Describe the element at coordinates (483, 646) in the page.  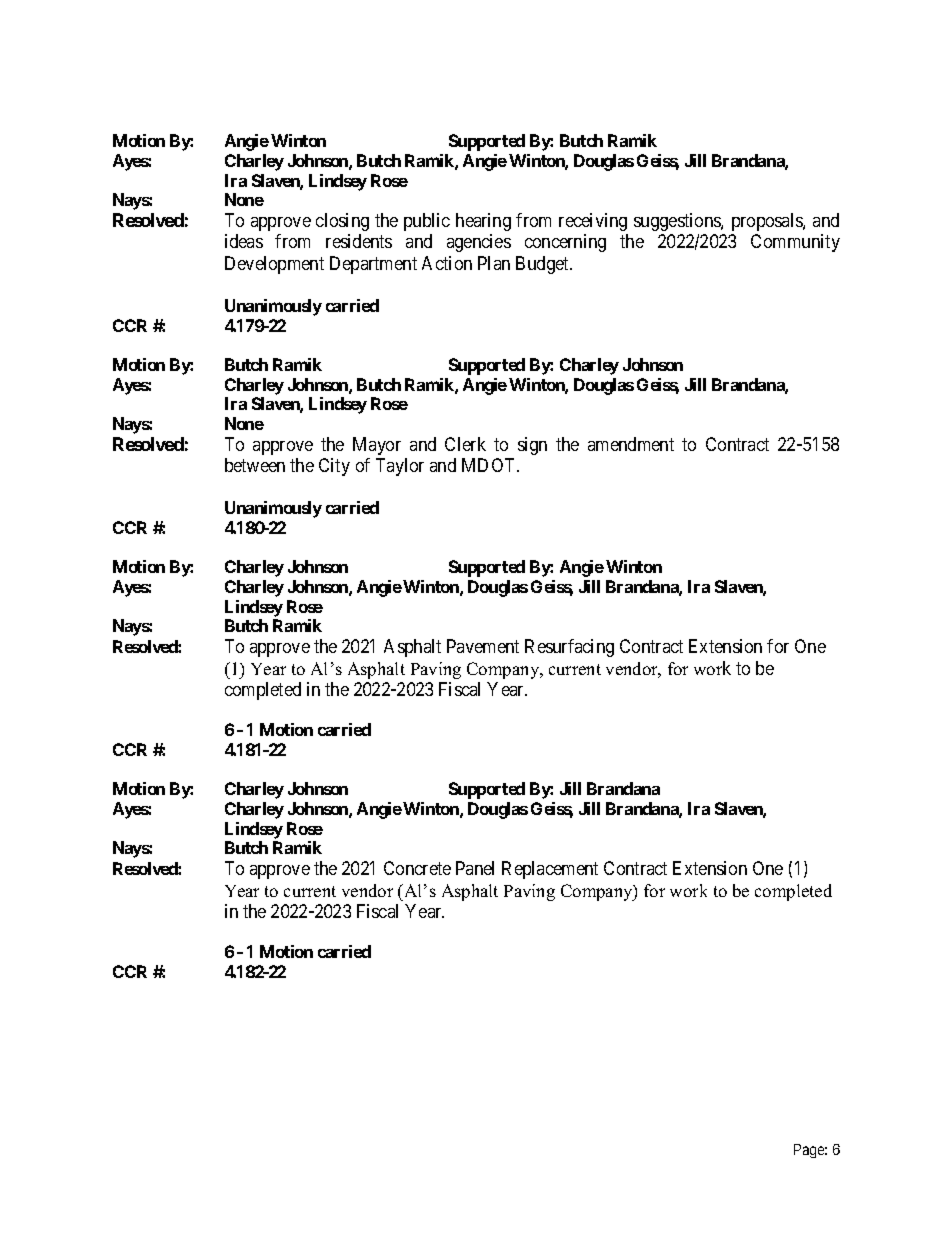
I see `Pavement` at that location.
